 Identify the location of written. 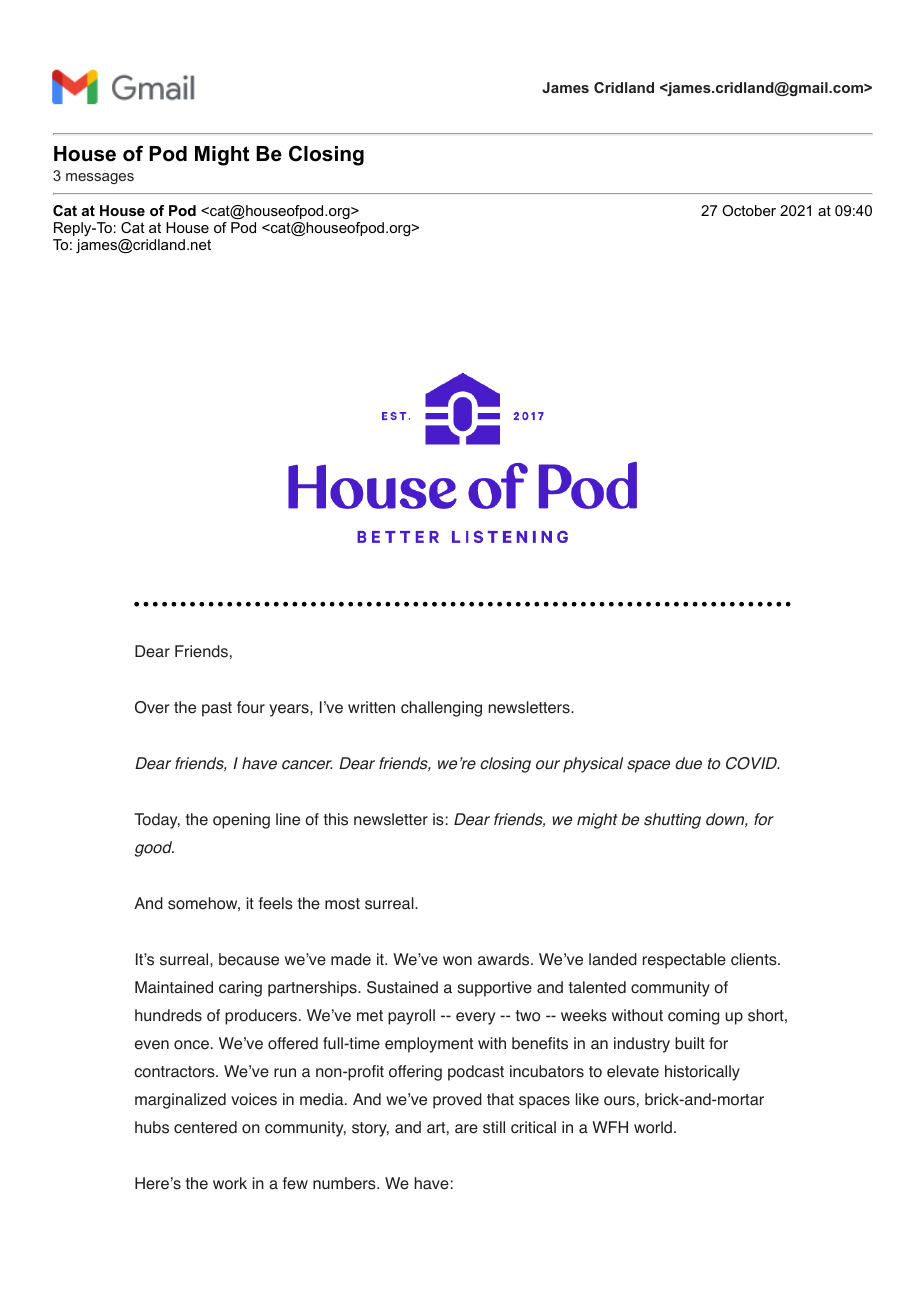
(371, 707).
